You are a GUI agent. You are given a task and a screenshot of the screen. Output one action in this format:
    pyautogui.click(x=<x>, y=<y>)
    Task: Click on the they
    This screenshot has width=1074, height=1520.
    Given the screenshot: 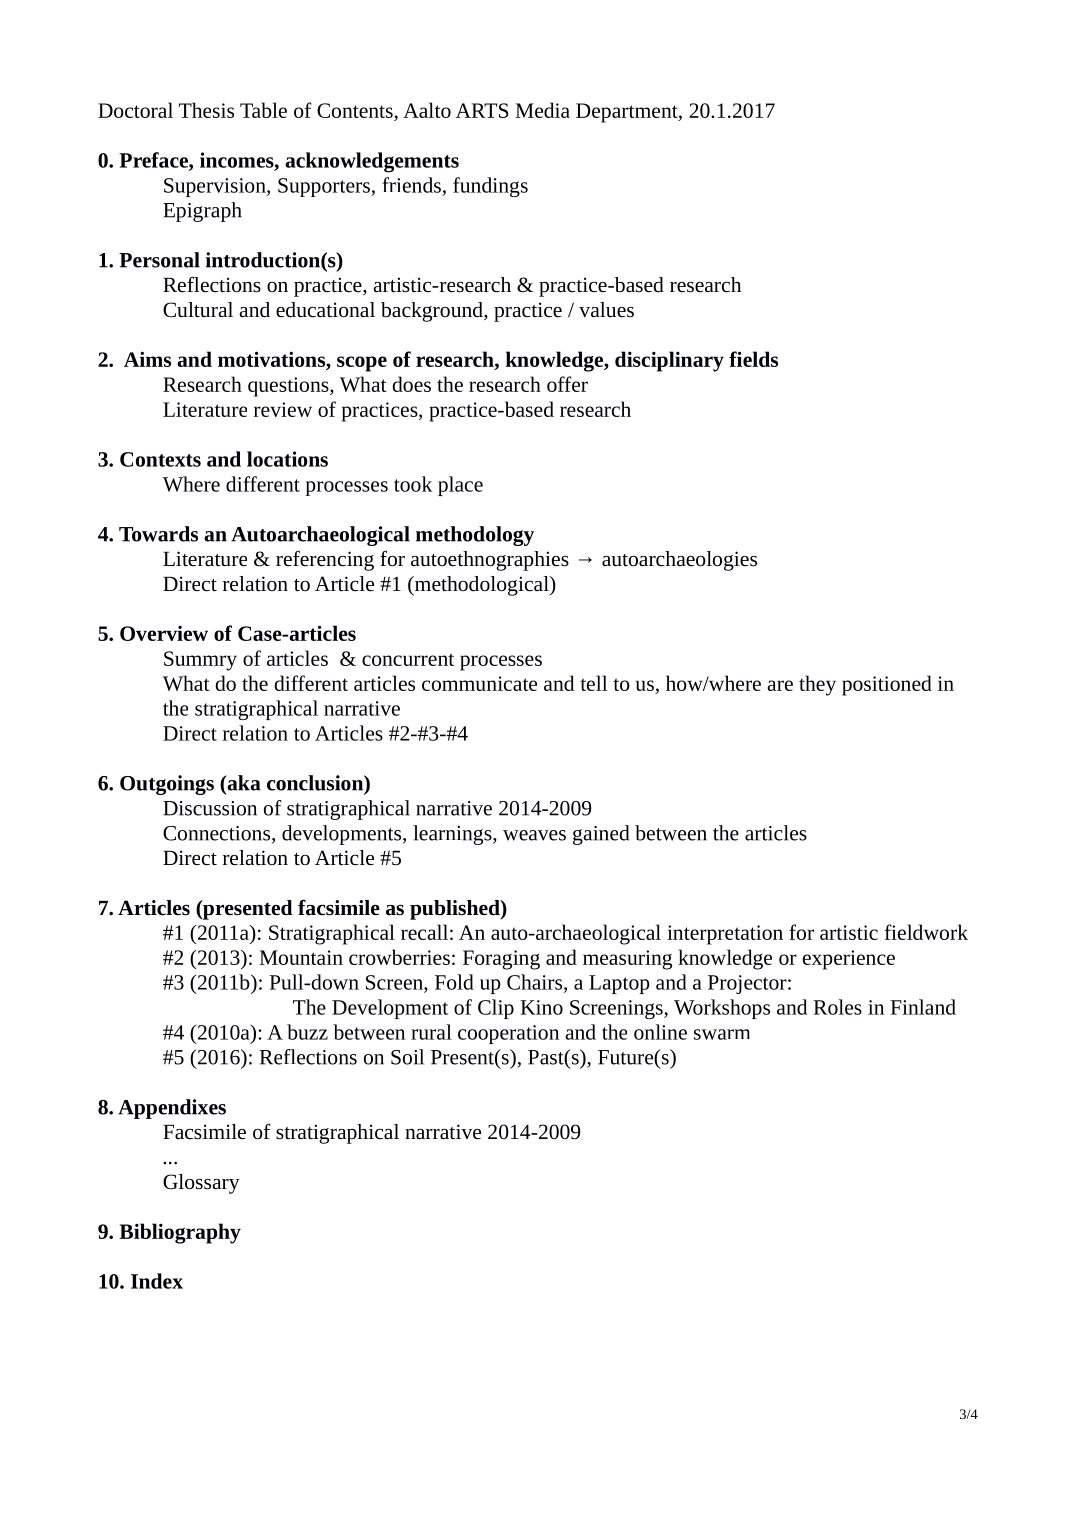 What is the action you would take?
    pyautogui.click(x=817, y=685)
